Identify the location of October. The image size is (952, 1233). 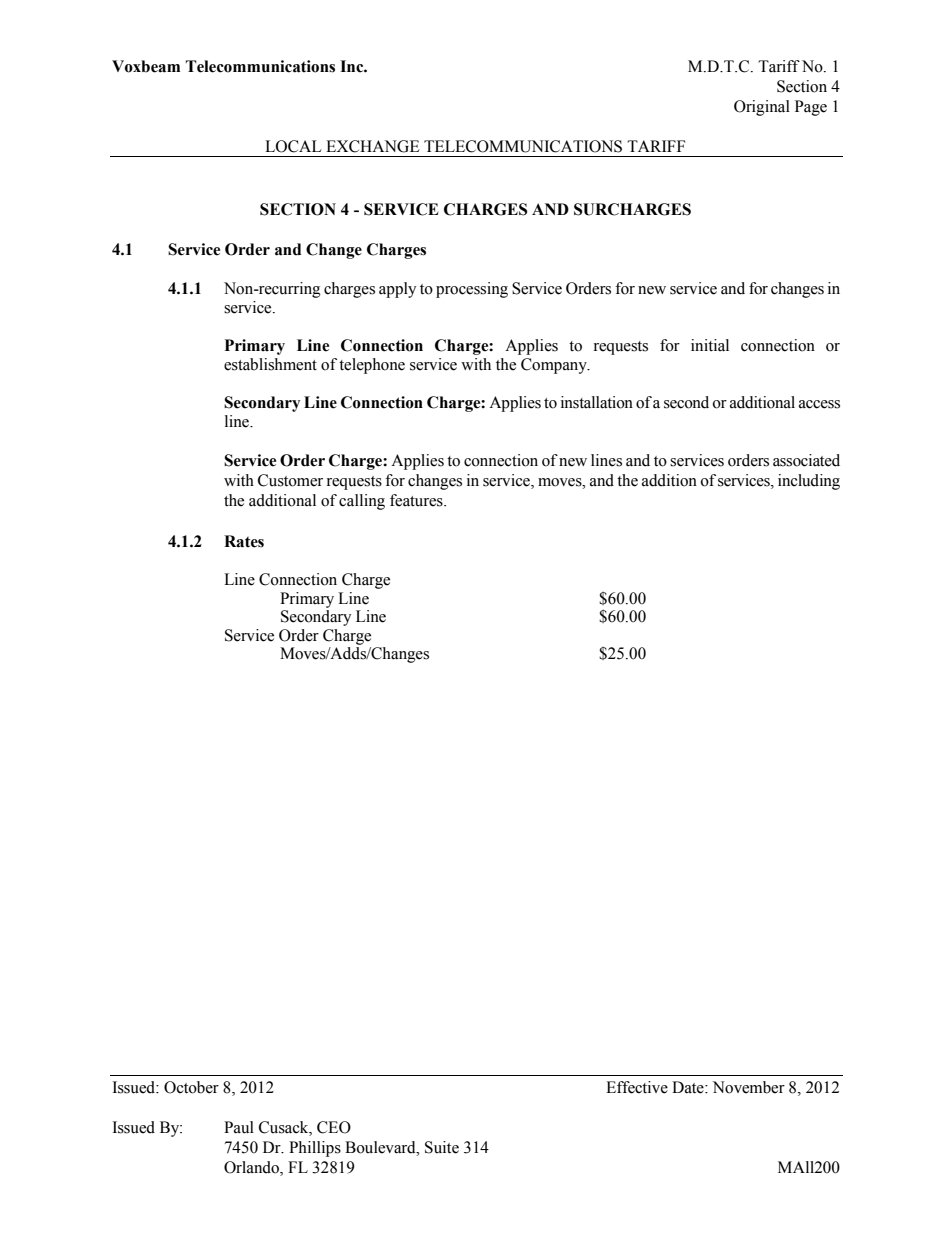
(191, 1087).
